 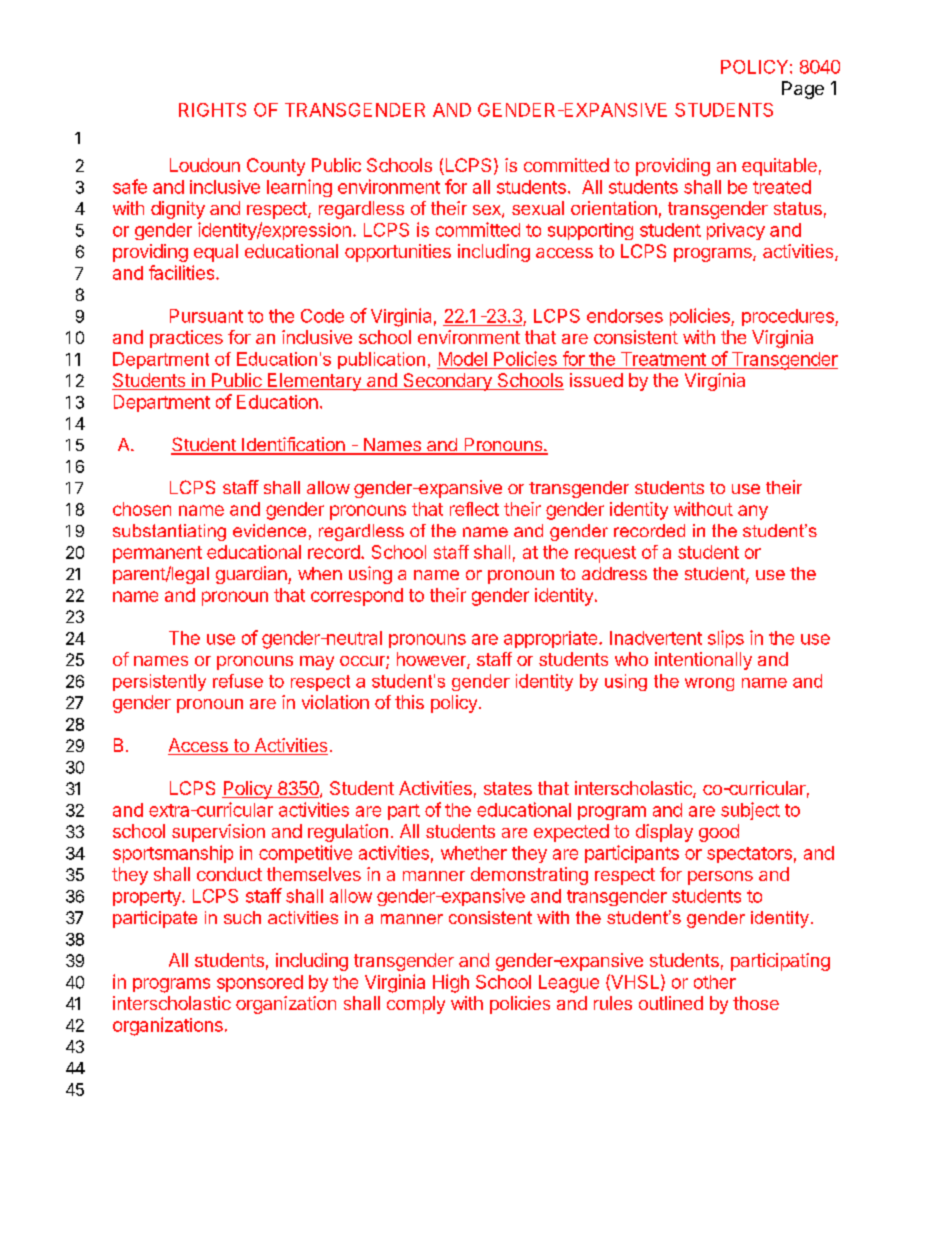 What do you see at coordinates (709, 684) in the image?
I see `wrong` at bounding box center [709, 684].
